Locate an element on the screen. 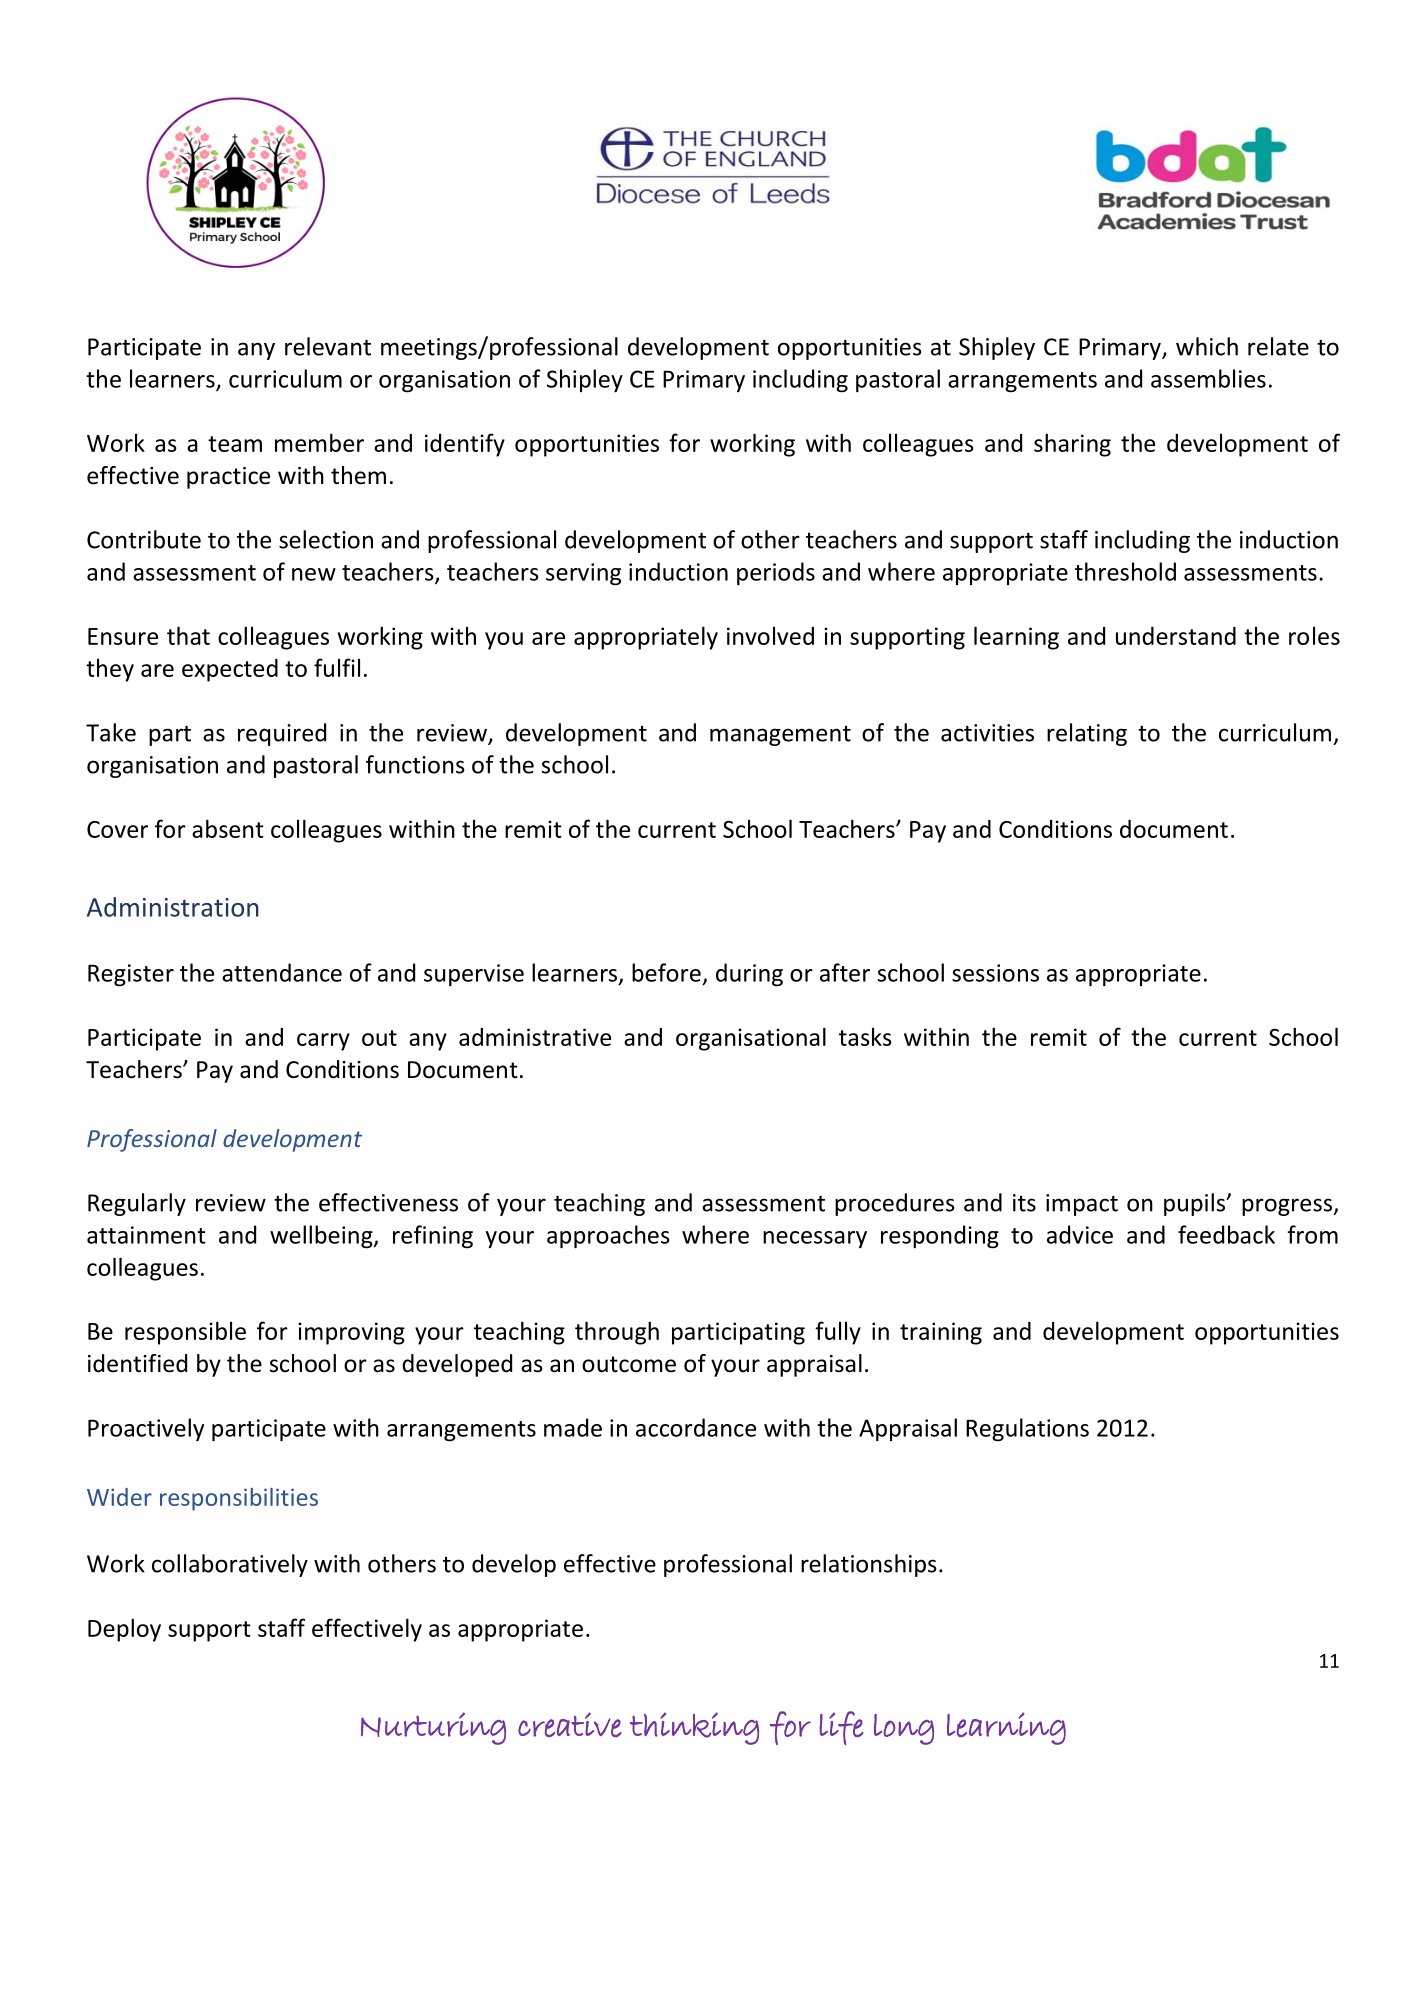 Image resolution: width=1426 pixels, height=2016 pixels. team is located at coordinates (235, 444).
